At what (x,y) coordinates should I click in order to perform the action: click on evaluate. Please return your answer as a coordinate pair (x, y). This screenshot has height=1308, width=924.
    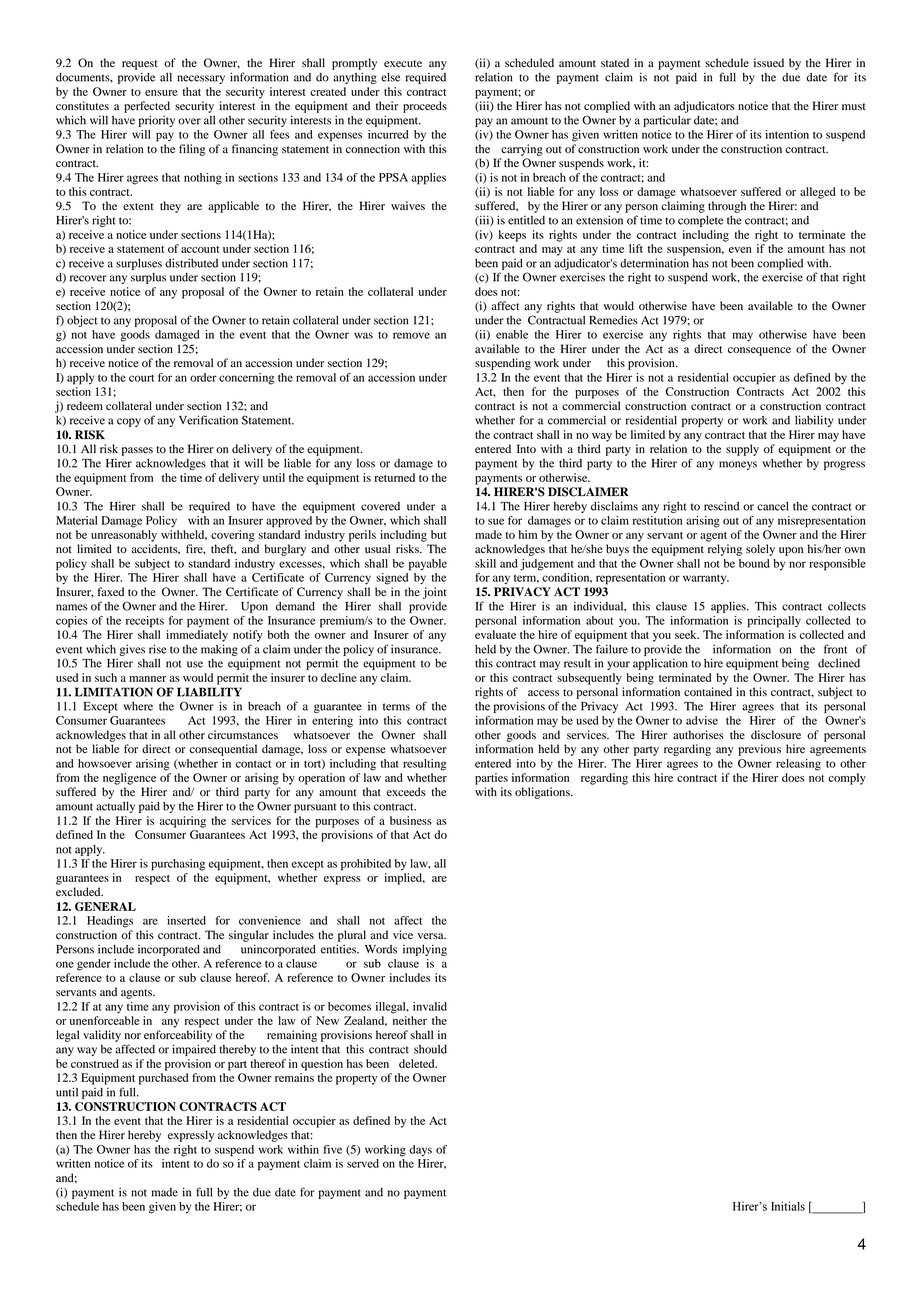
    Looking at the image, I should click on (495, 634).
